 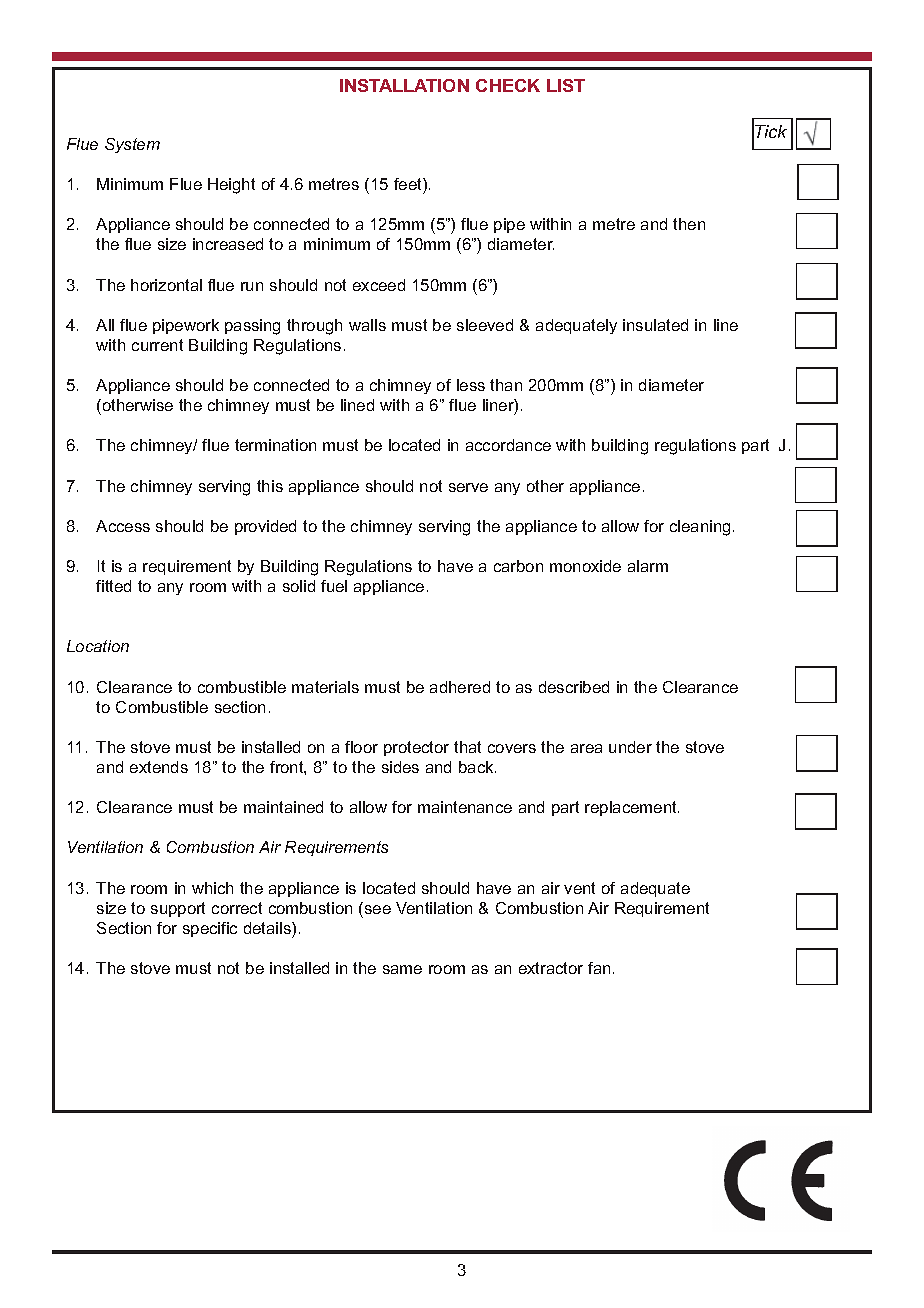 I want to click on protector, so click(x=416, y=748).
